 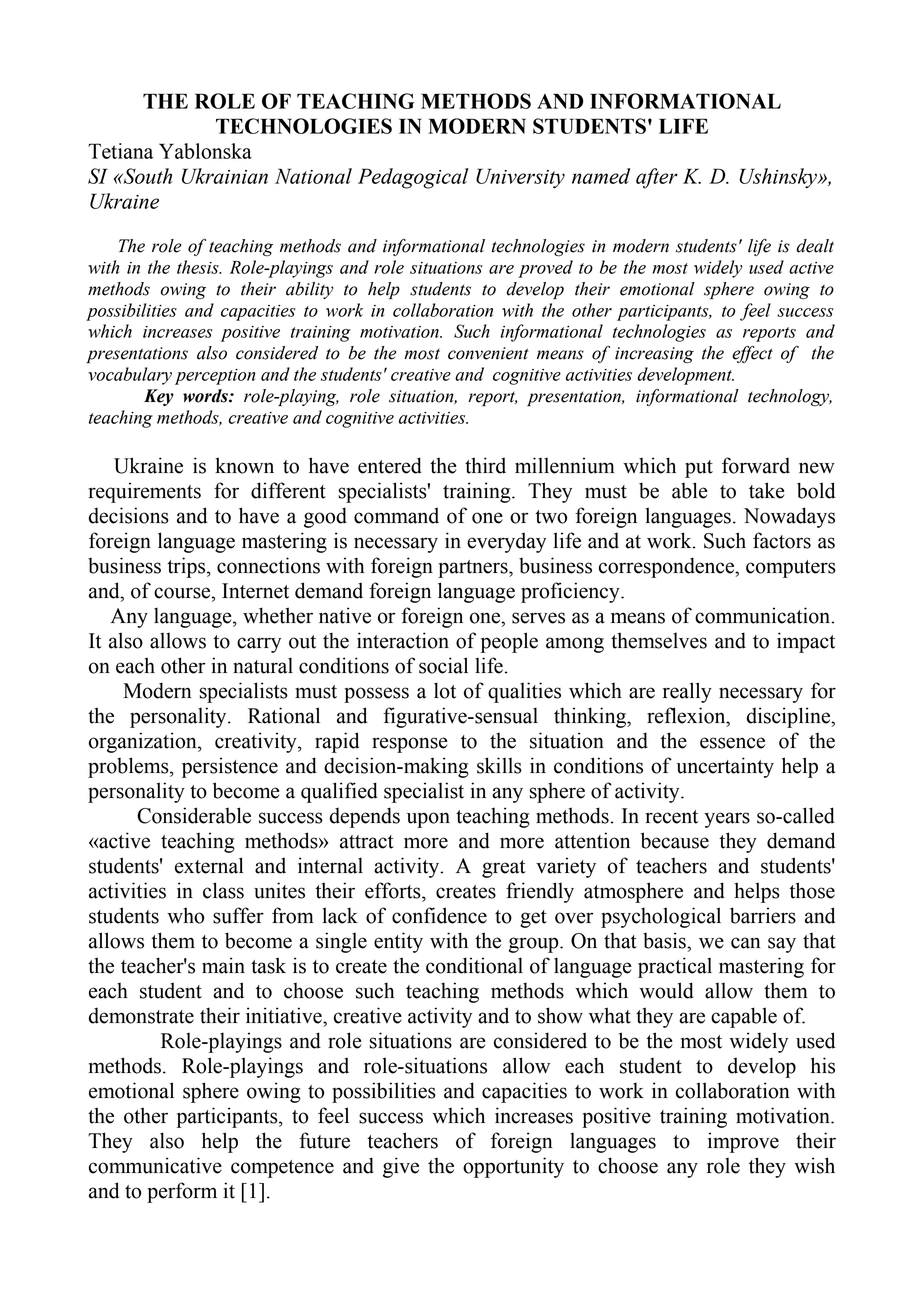 I want to click on really, so click(x=687, y=692).
